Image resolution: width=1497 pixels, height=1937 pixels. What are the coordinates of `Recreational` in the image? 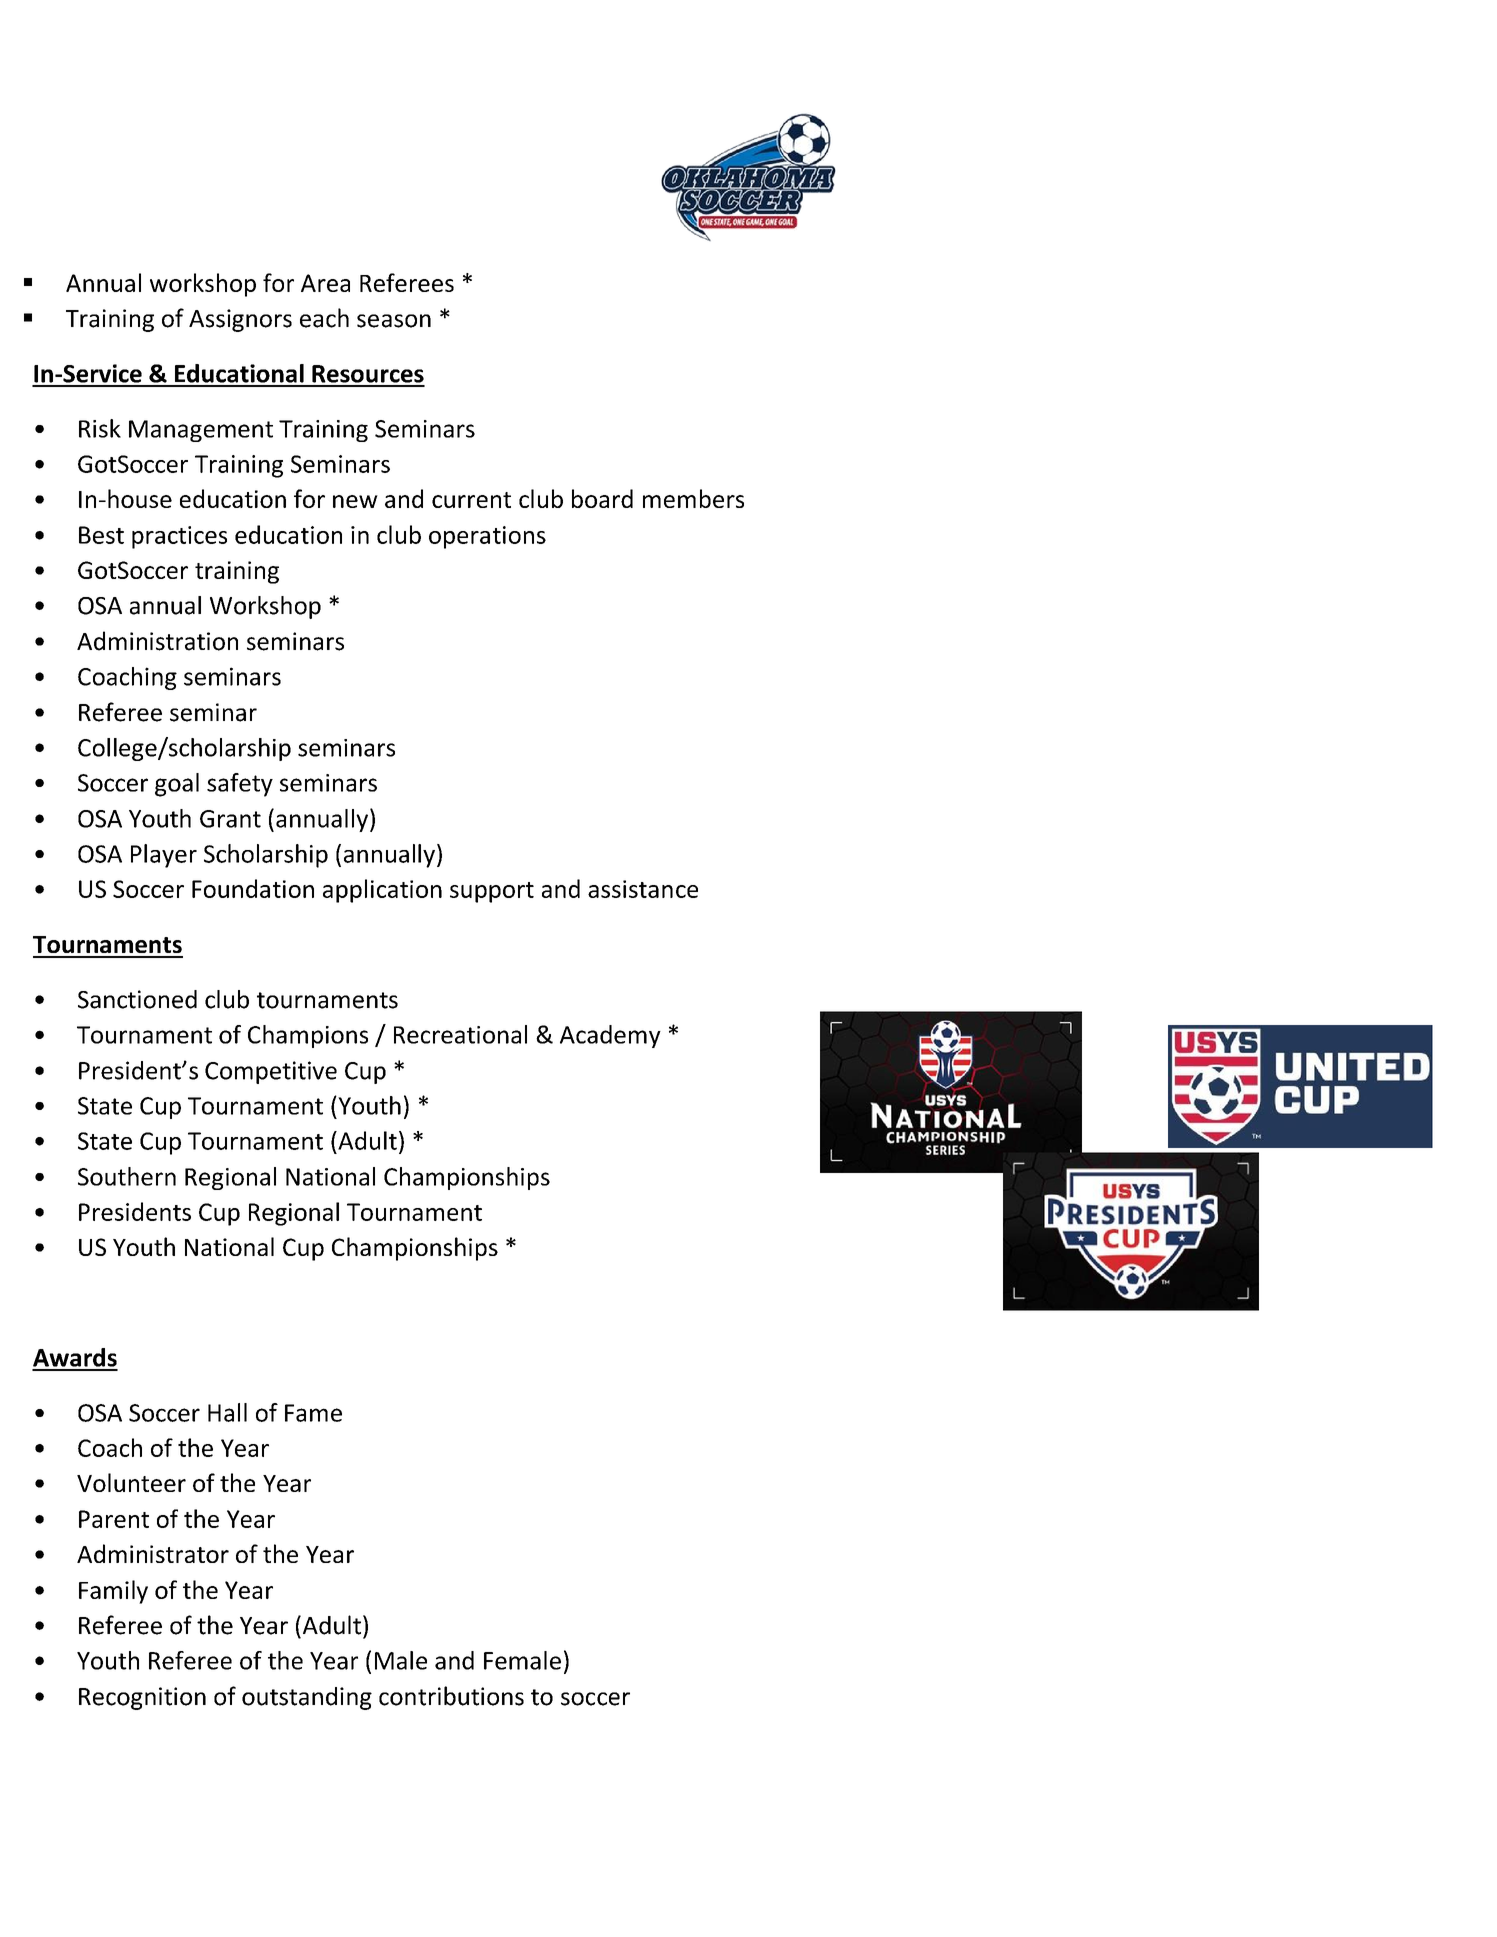 It's located at (460, 1034).
